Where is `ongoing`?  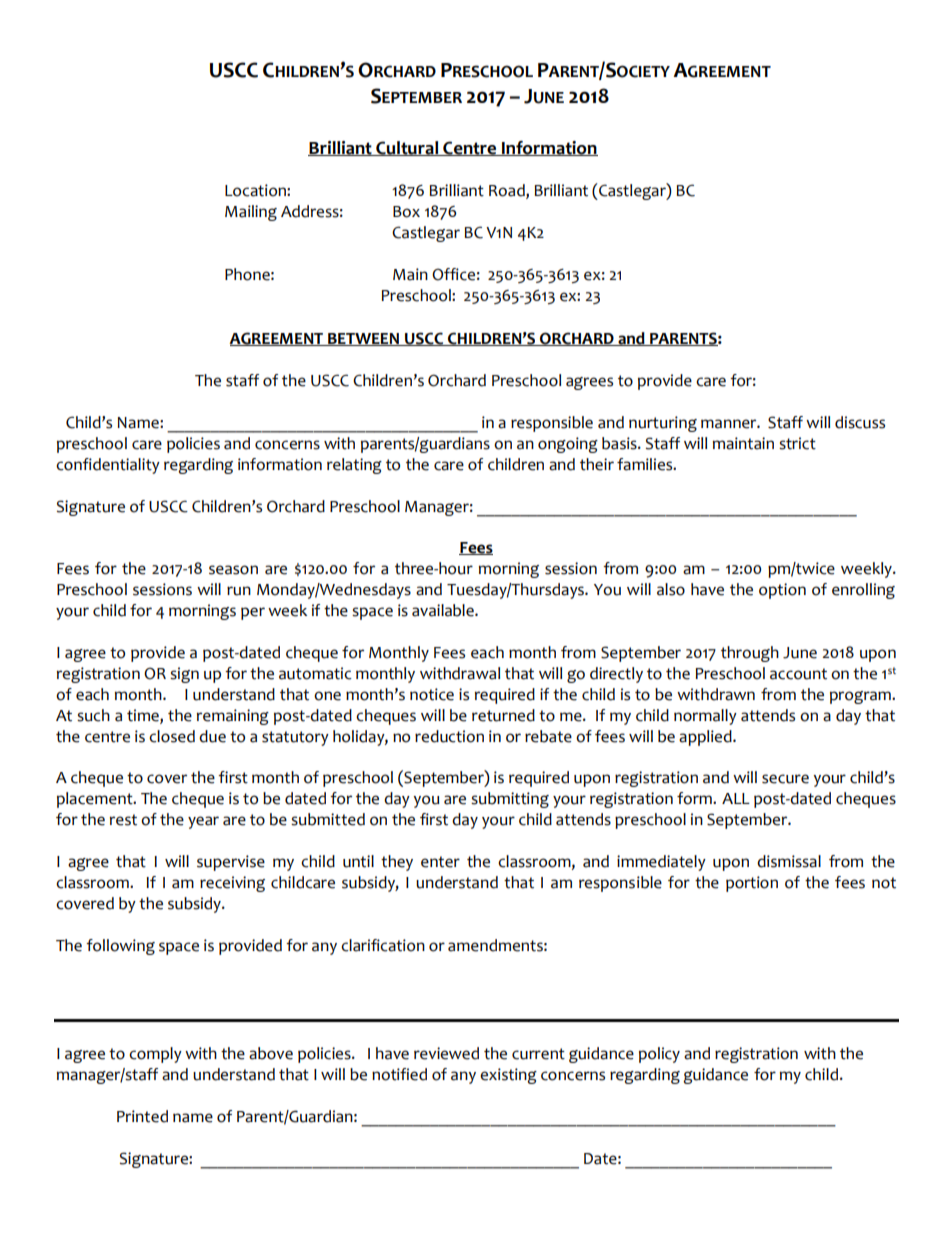
ongoing is located at coordinates (568, 445).
